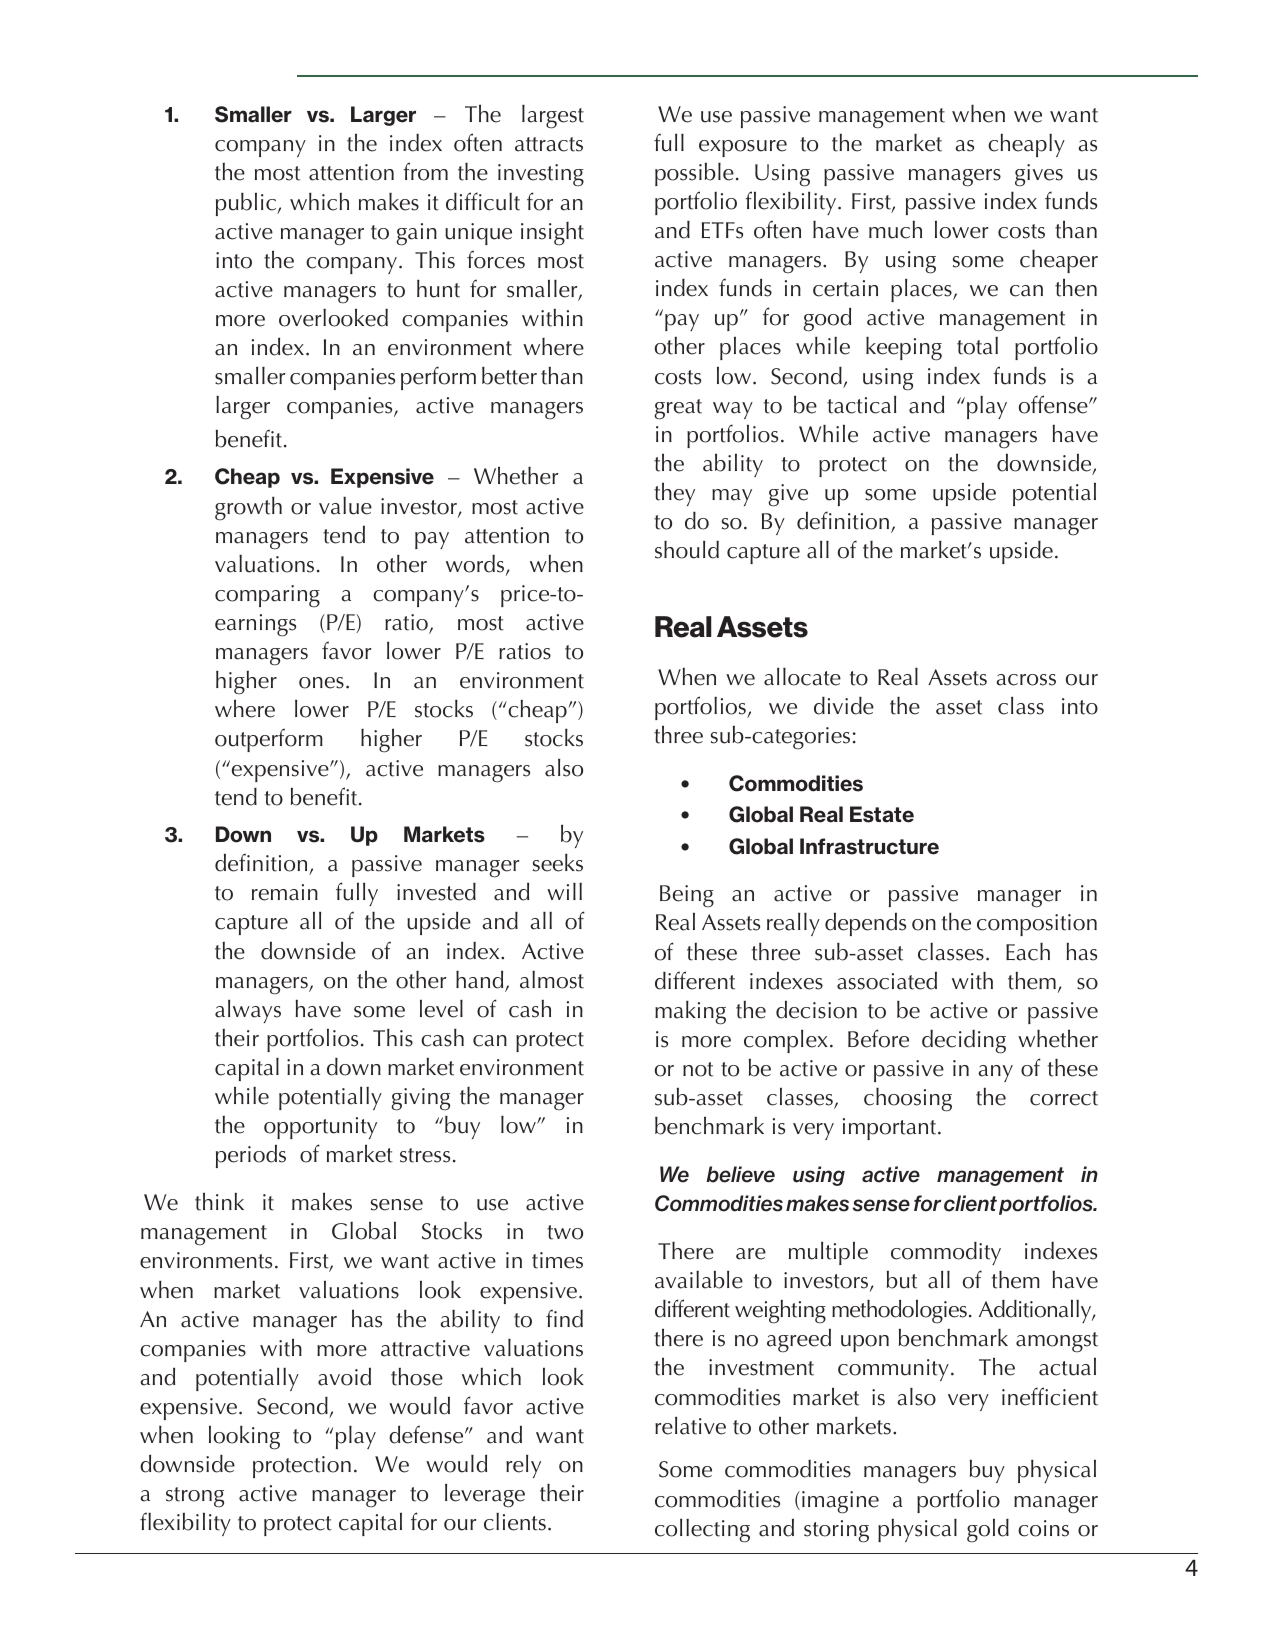 This screenshot has width=1273, height=1647. Describe the element at coordinates (195, 1497) in the screenshot. I see `strong` at that location.
